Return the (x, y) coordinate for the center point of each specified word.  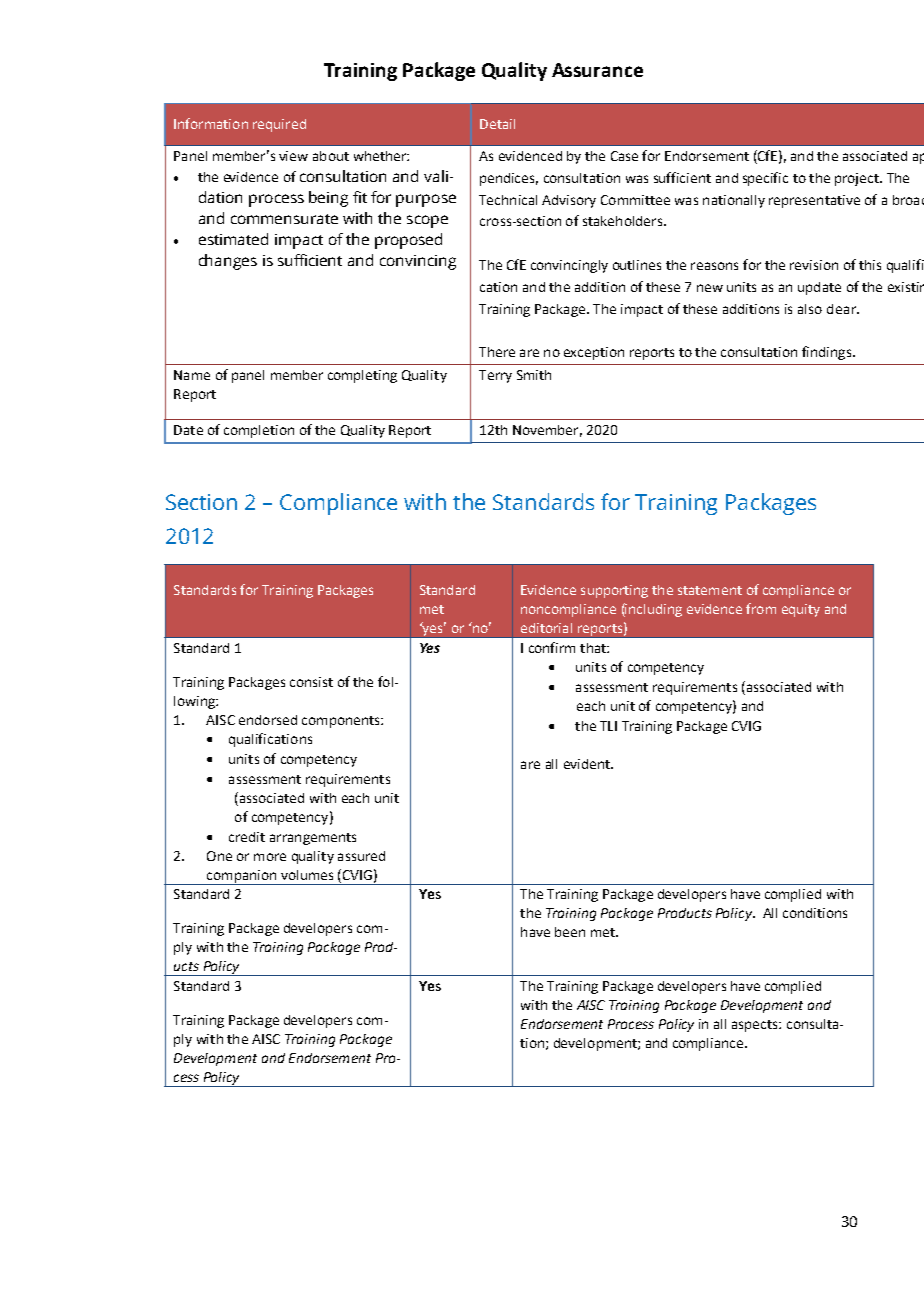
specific (765, 179)
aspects (756, 1026)
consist (311, 682)
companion (242, 877)
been (570, 932)
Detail (497, 124)
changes (228, 262)
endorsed (268, 720)
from (761, 608)
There (497, 352)
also (810, 309)
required (279, 125)
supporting (614, 591)
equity (801, 610)
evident (588, 764)
